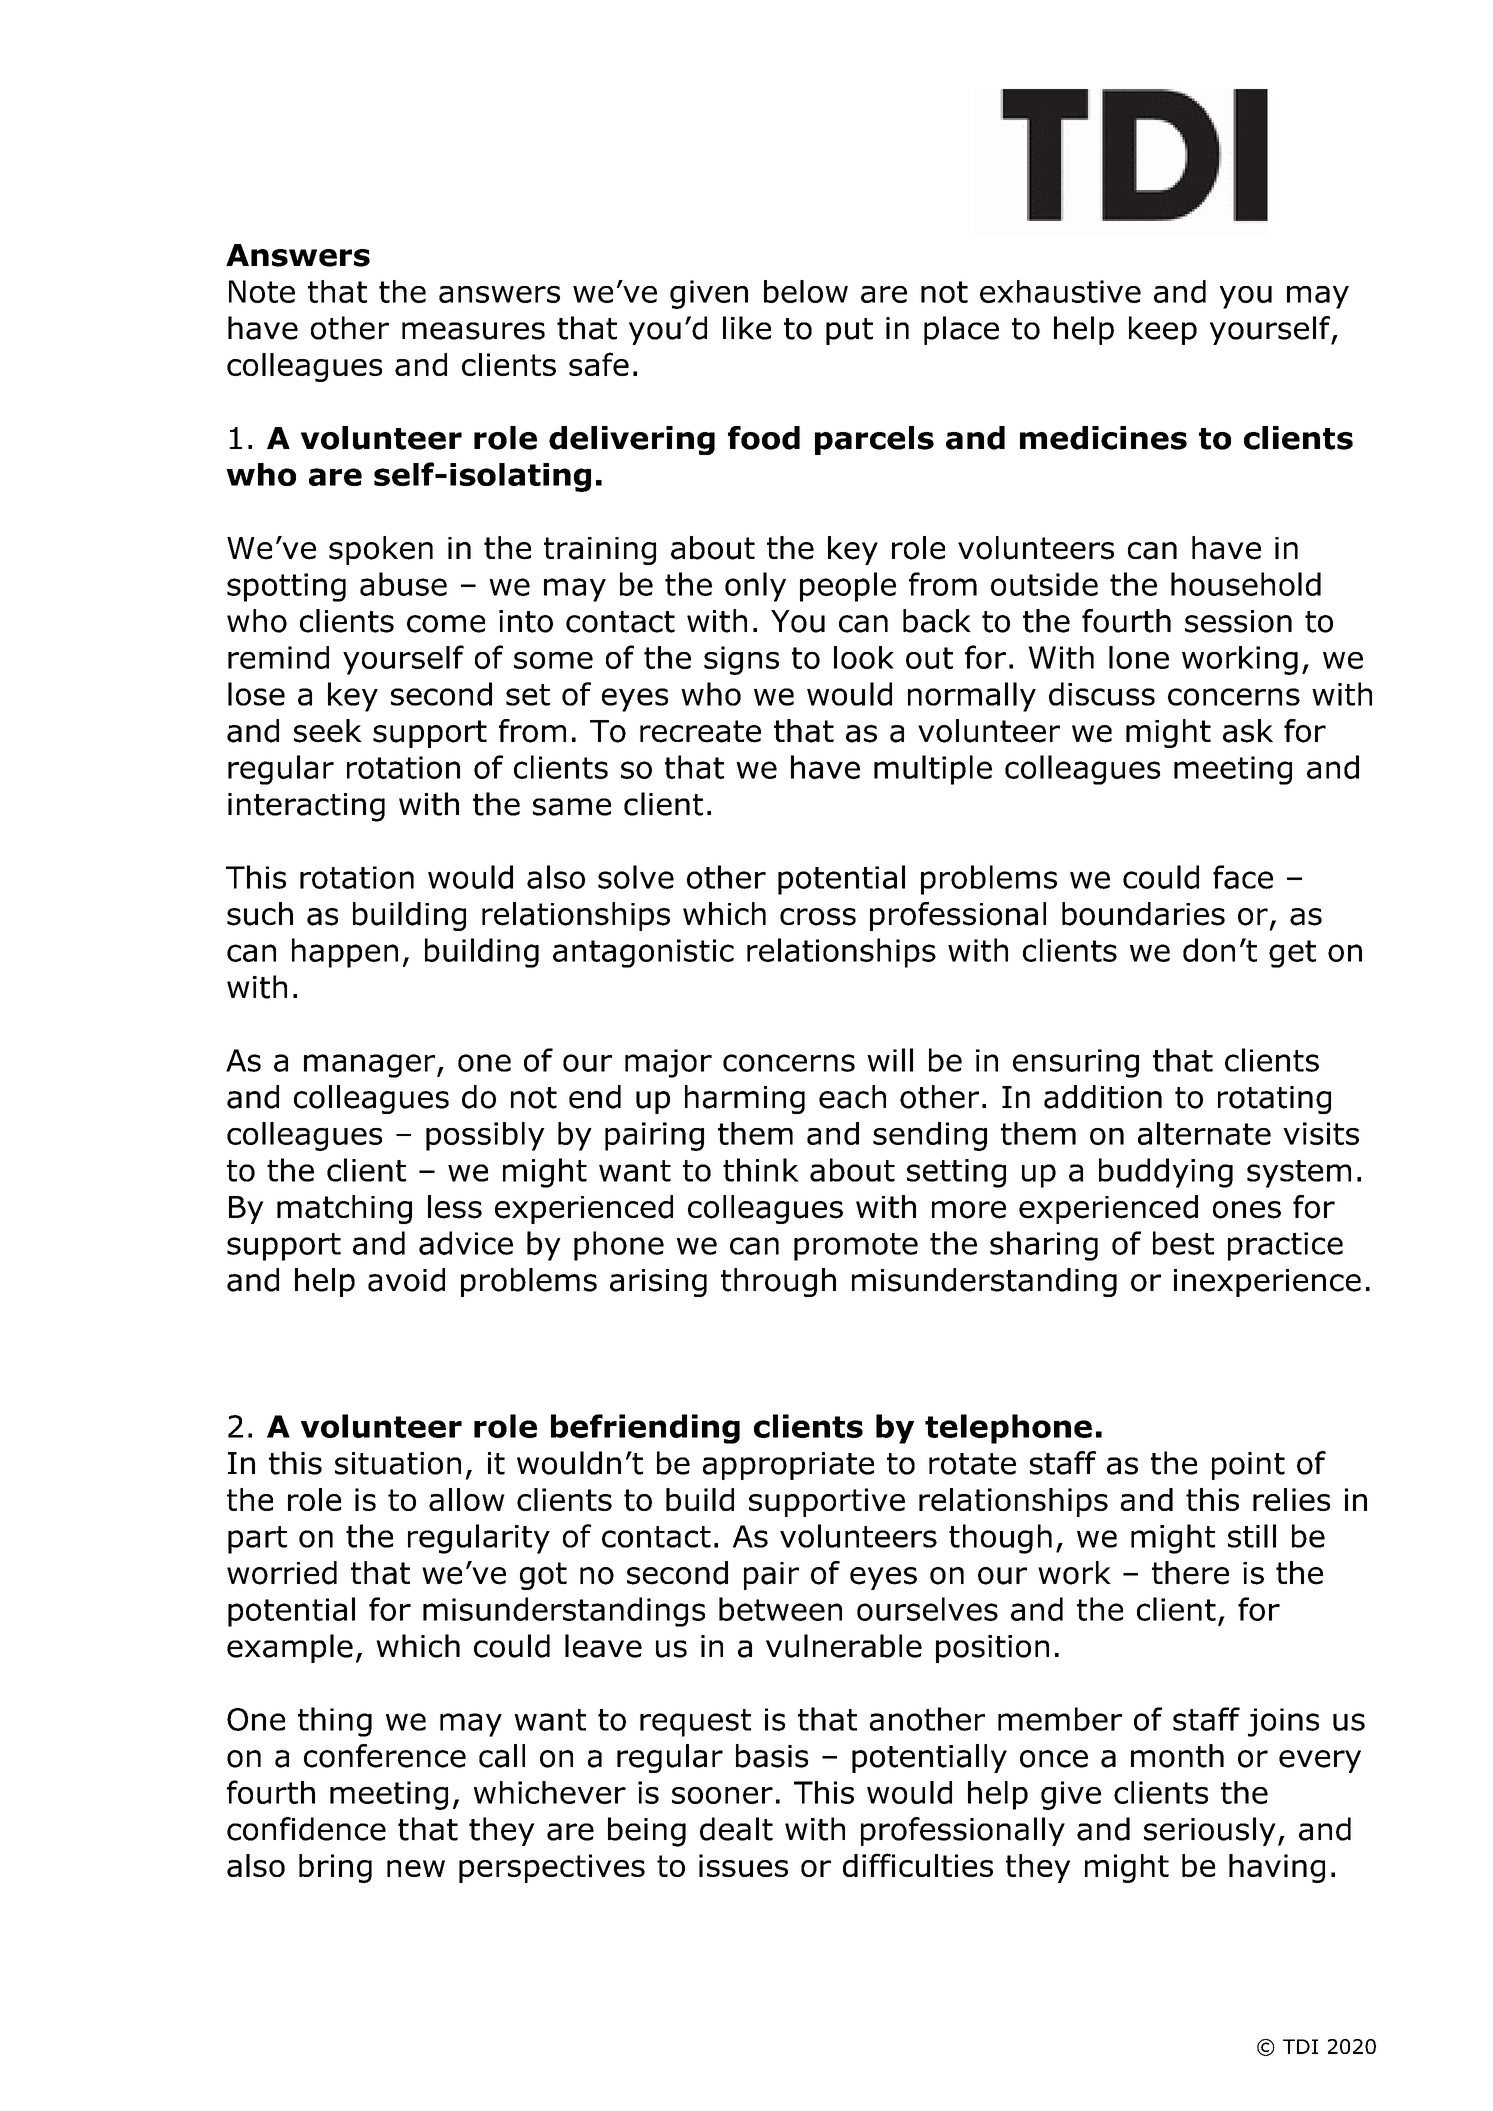 The width and height of the image is (1493, 2111). What do you see at coordinates (700, 731) in the image?
I see `recreate` at bounding box center [700, 731].
